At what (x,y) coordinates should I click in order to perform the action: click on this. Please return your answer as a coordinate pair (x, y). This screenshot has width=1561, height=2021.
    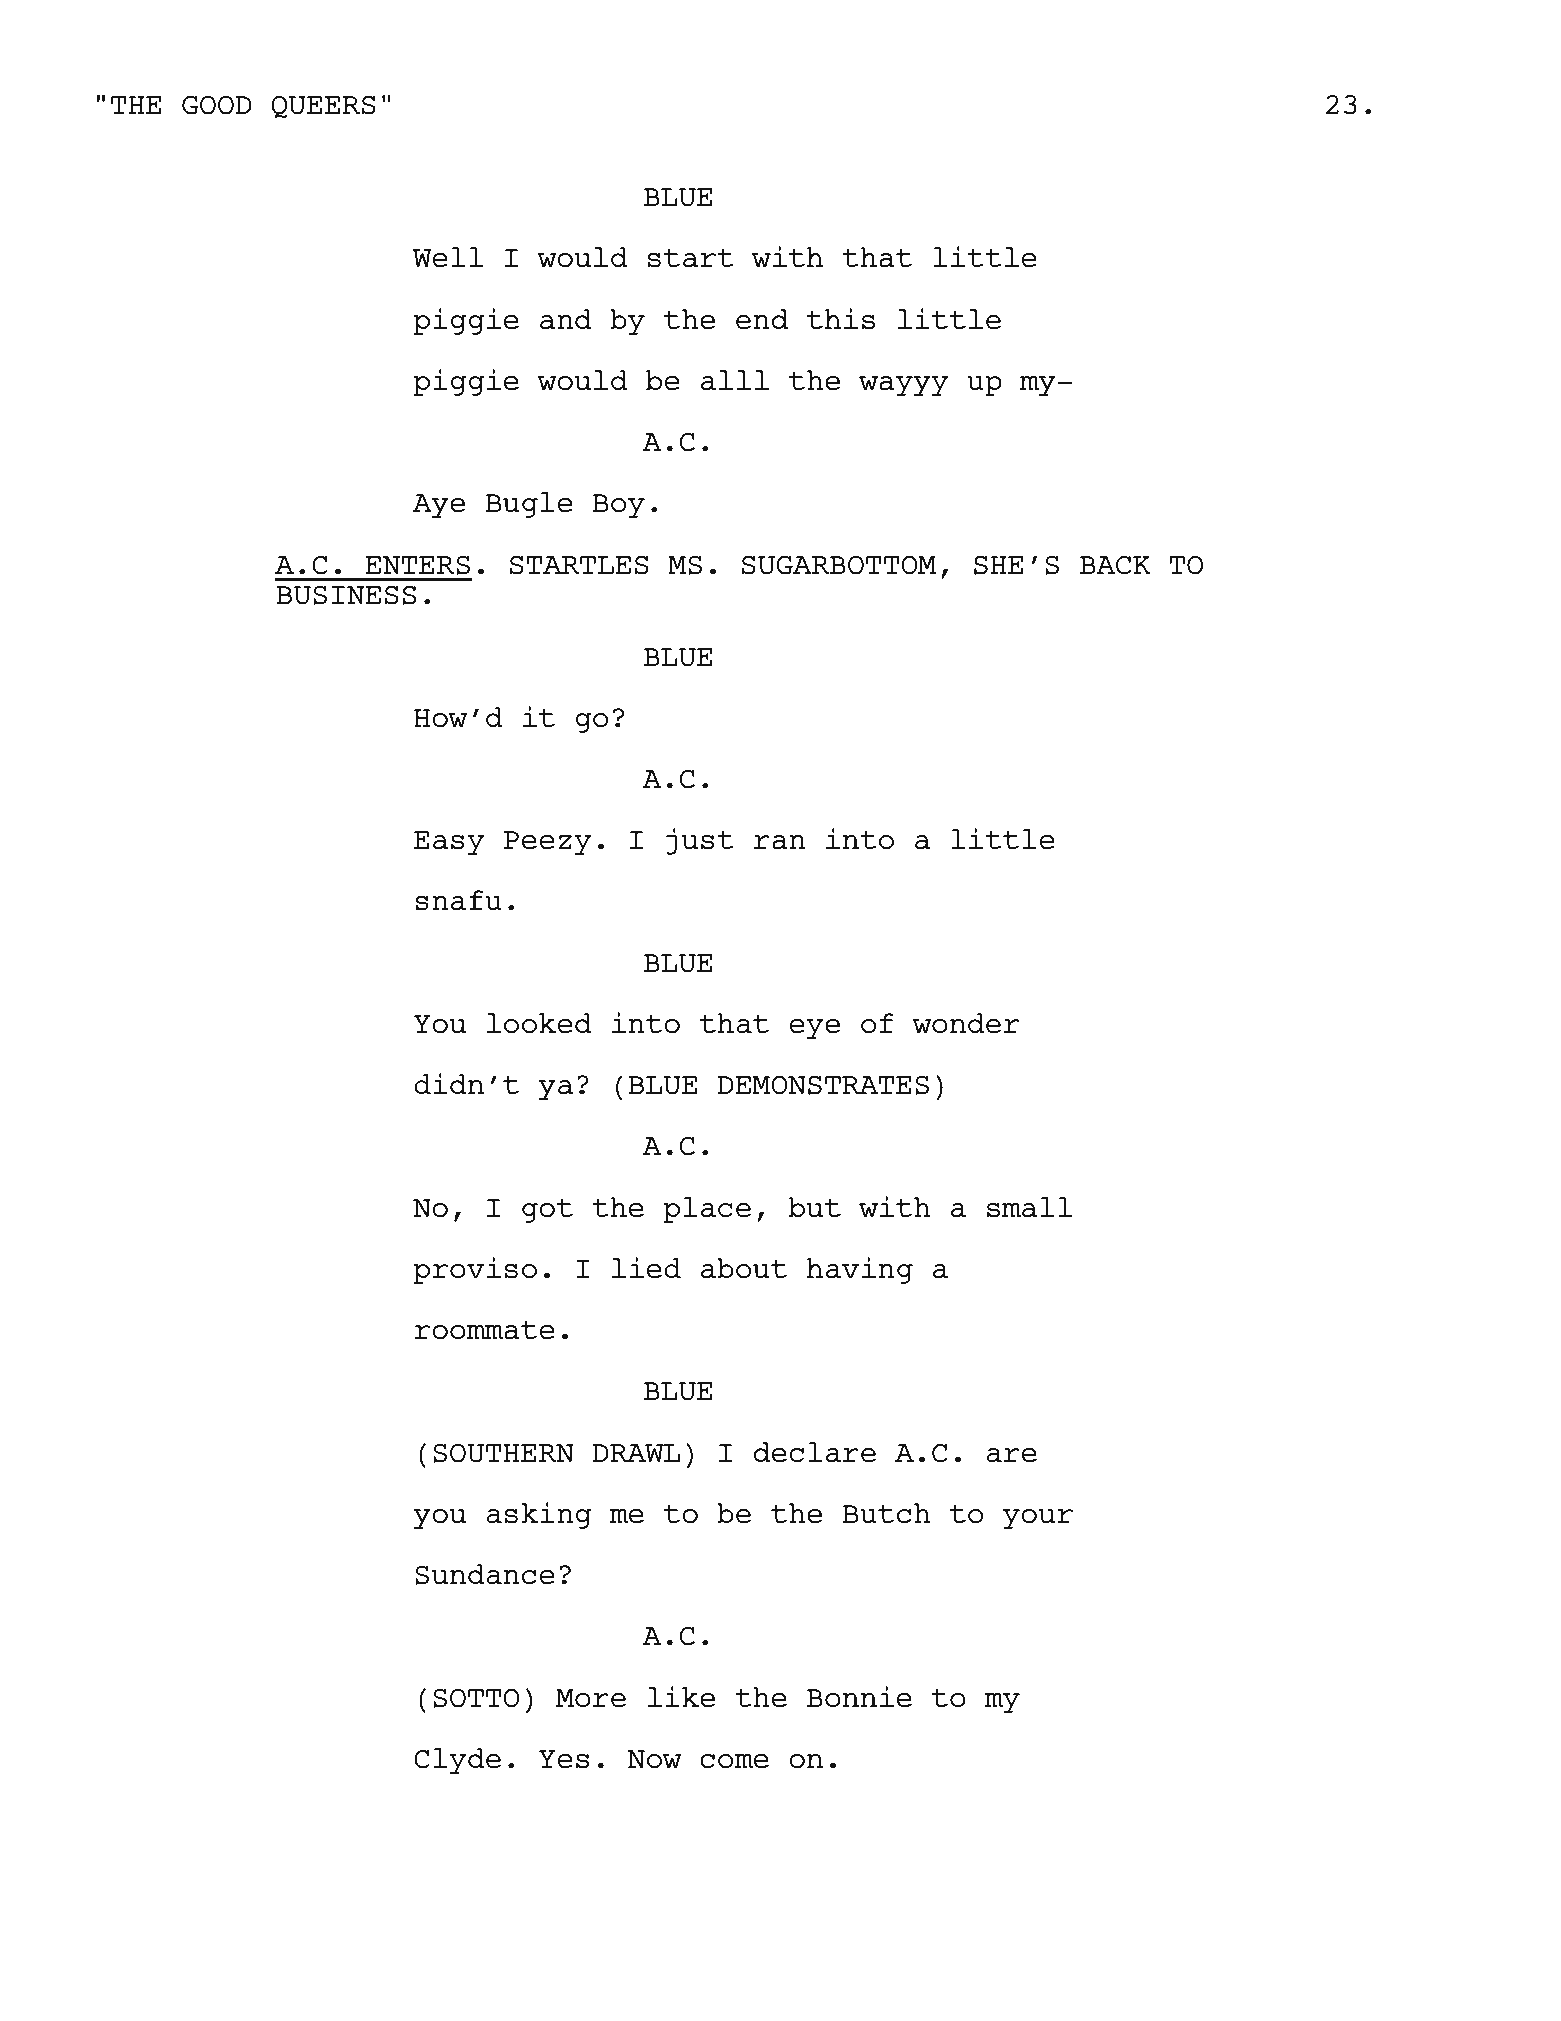
    Looking at the image, I should click on (841, 319).
